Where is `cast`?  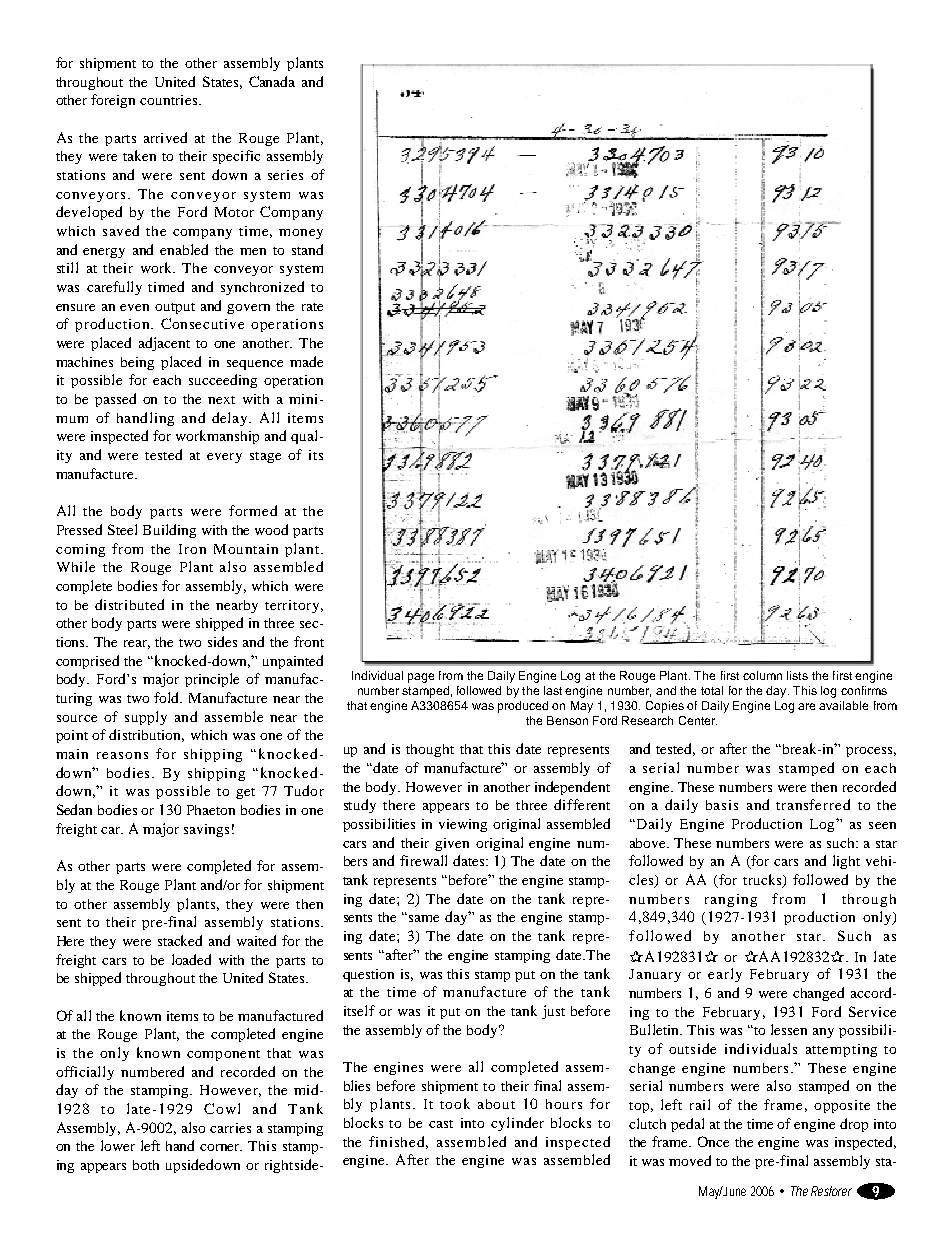
cast is located at coordinates (441, 1124).
